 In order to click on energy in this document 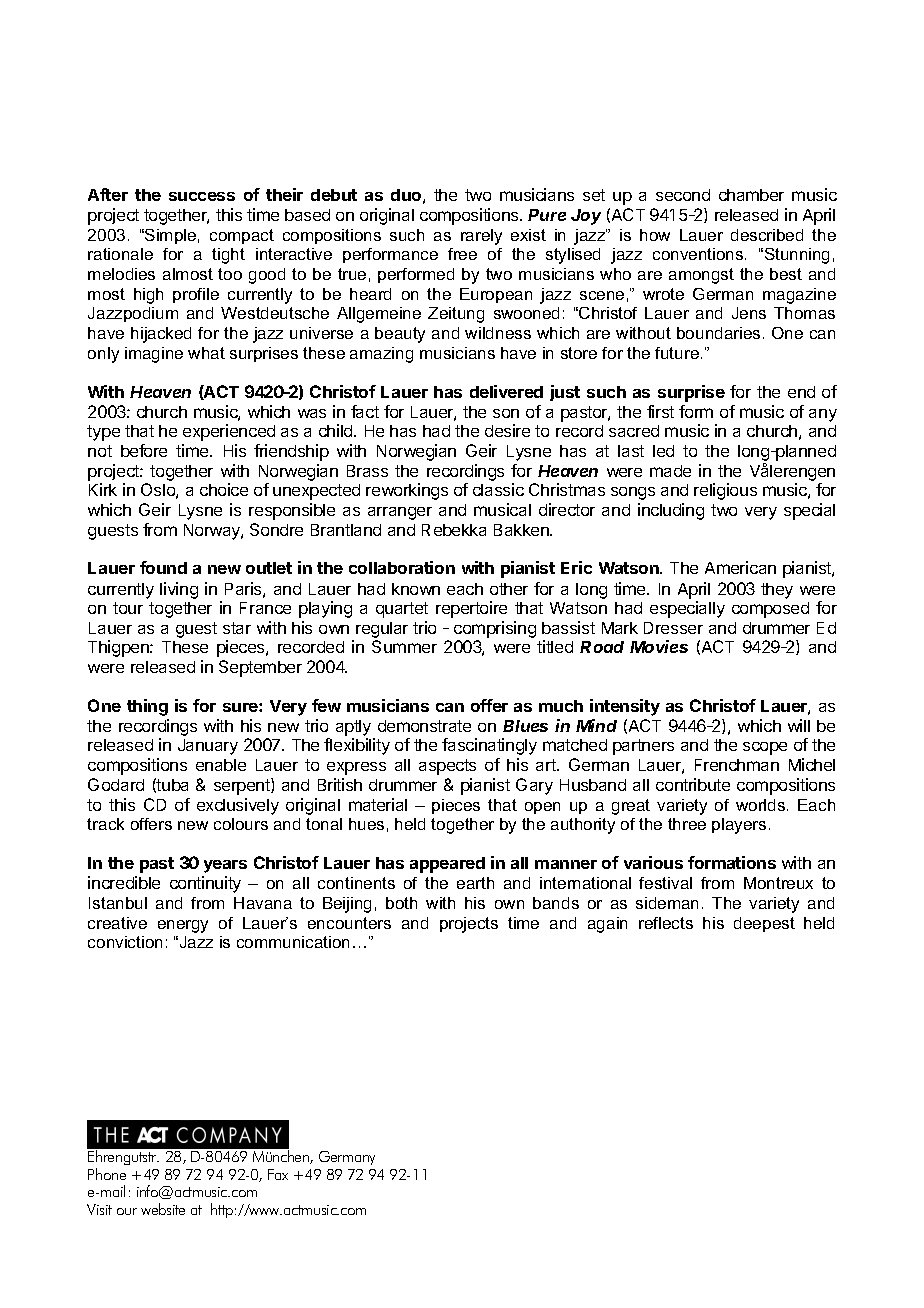, I will do `click(183, 926)`.
